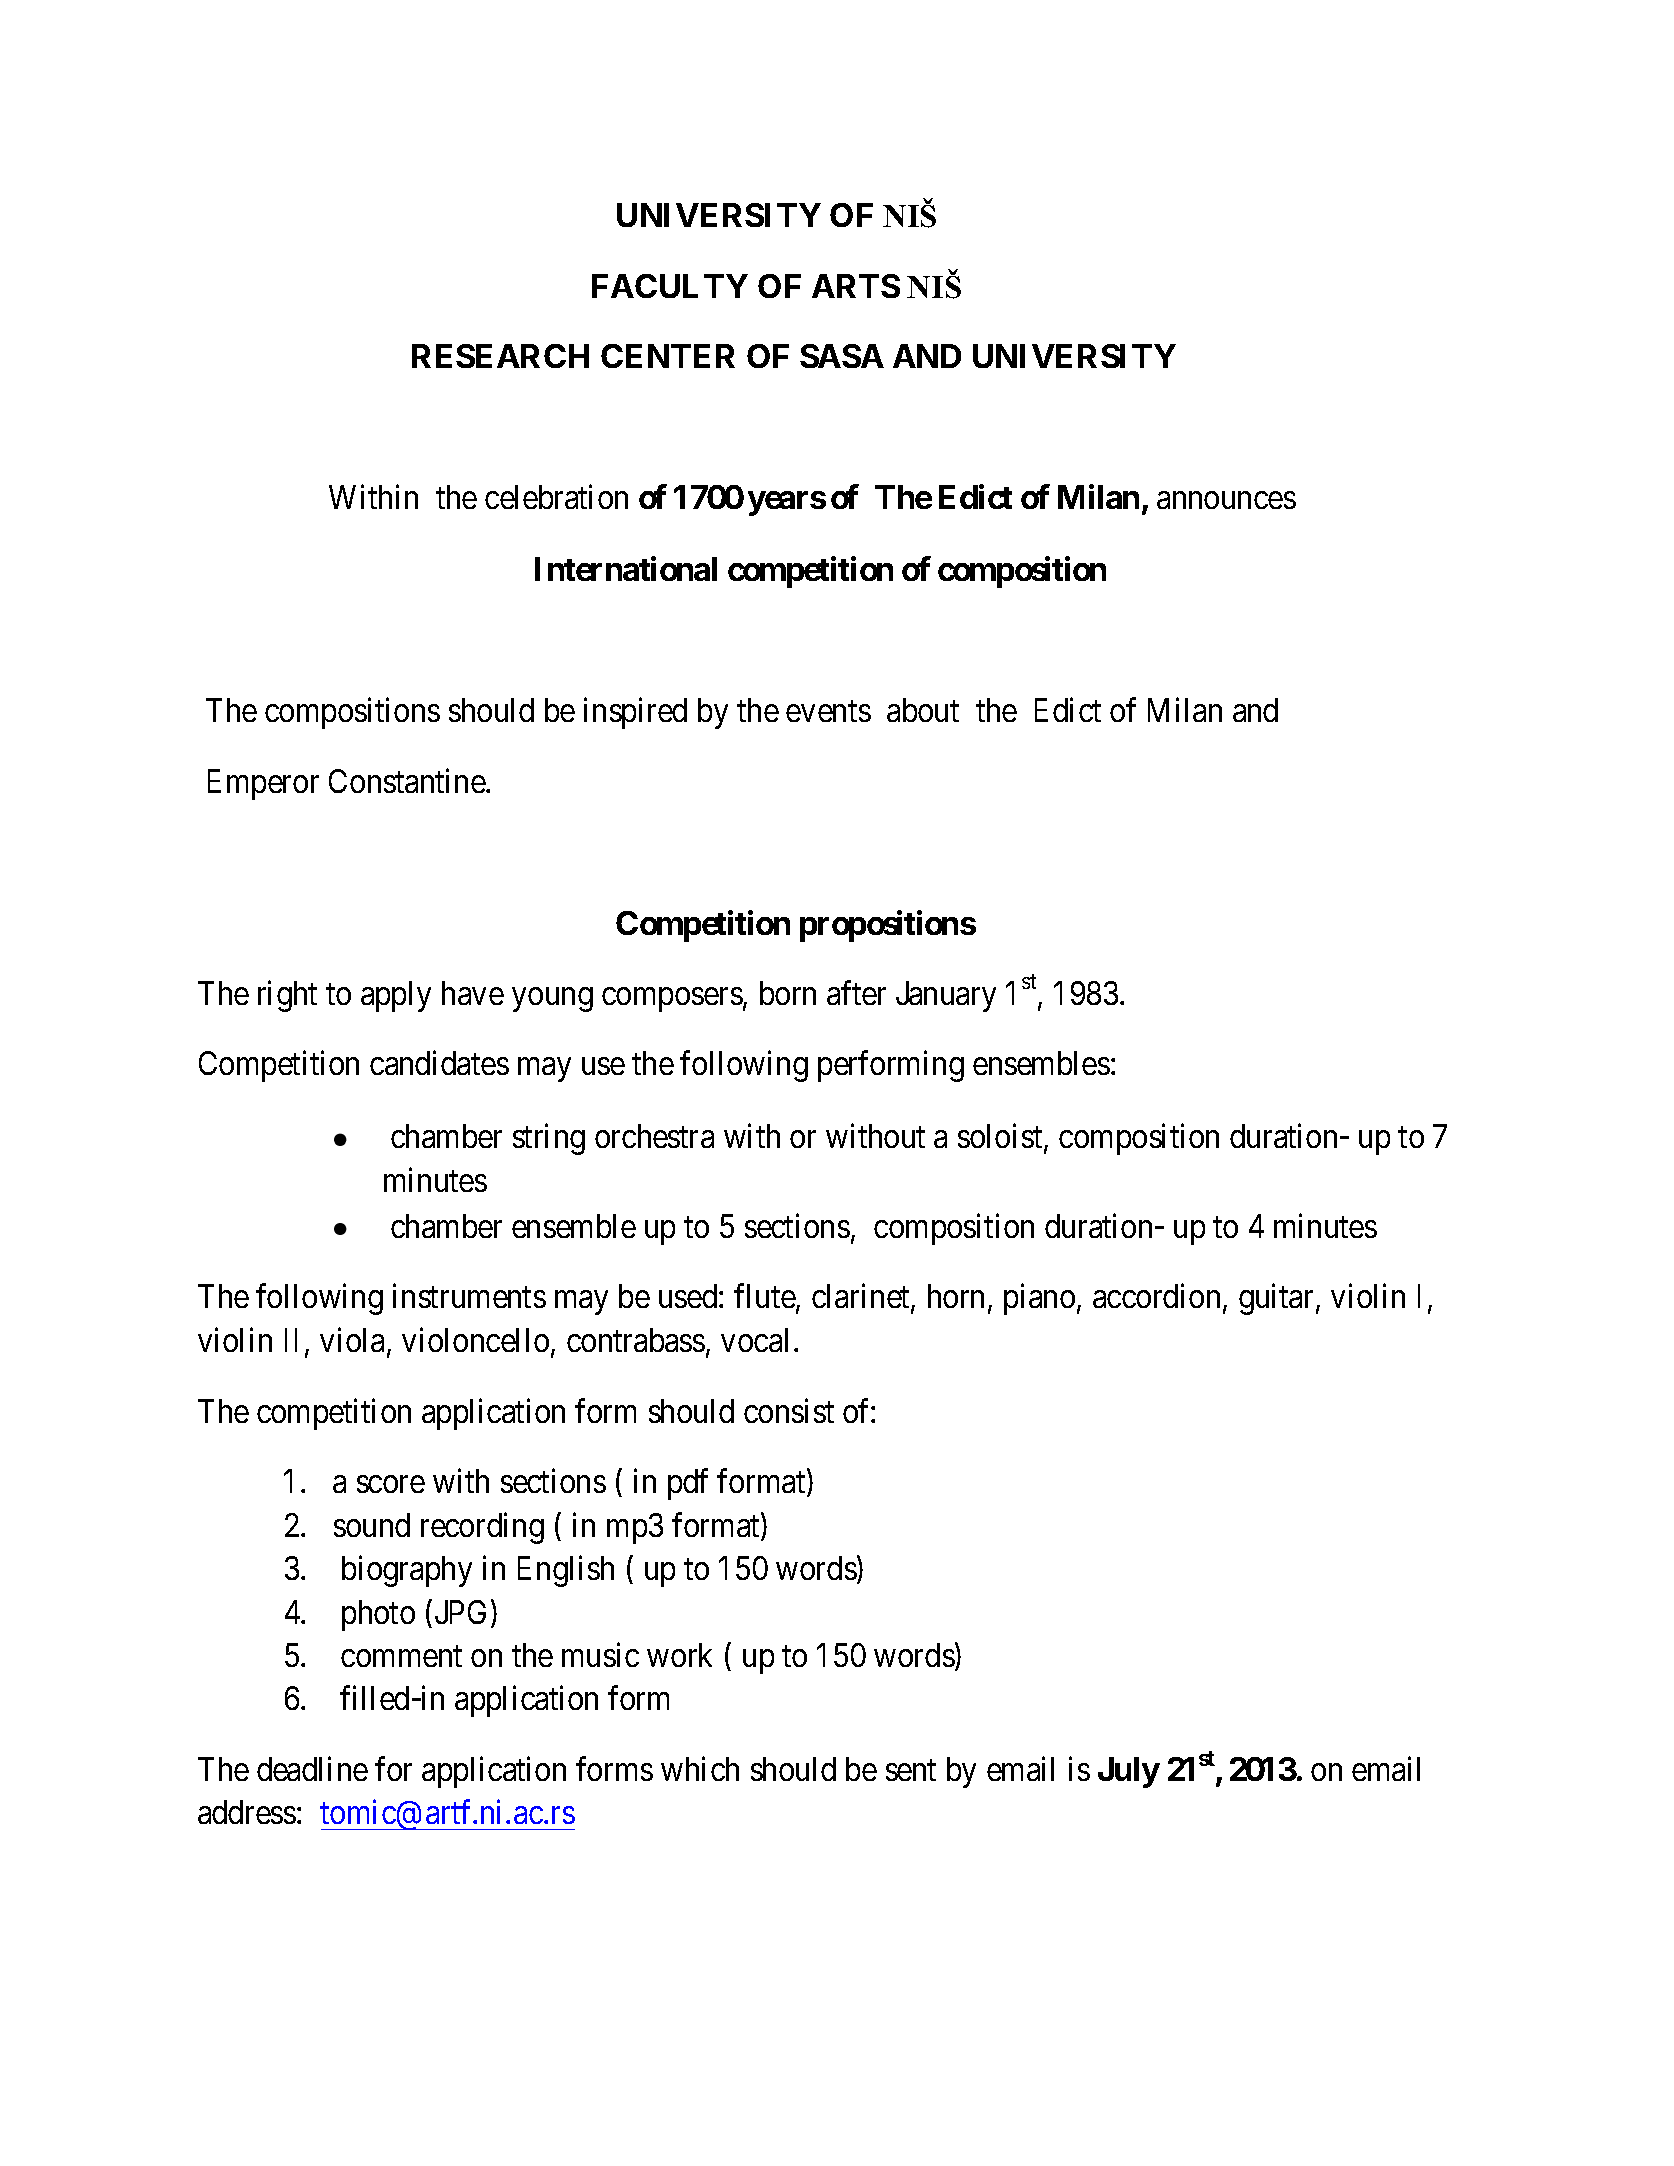 This image has height=2166, width=1674. Describe the element at coordinates (500, 356) in the image. I see `RESEARCH` at that location.
